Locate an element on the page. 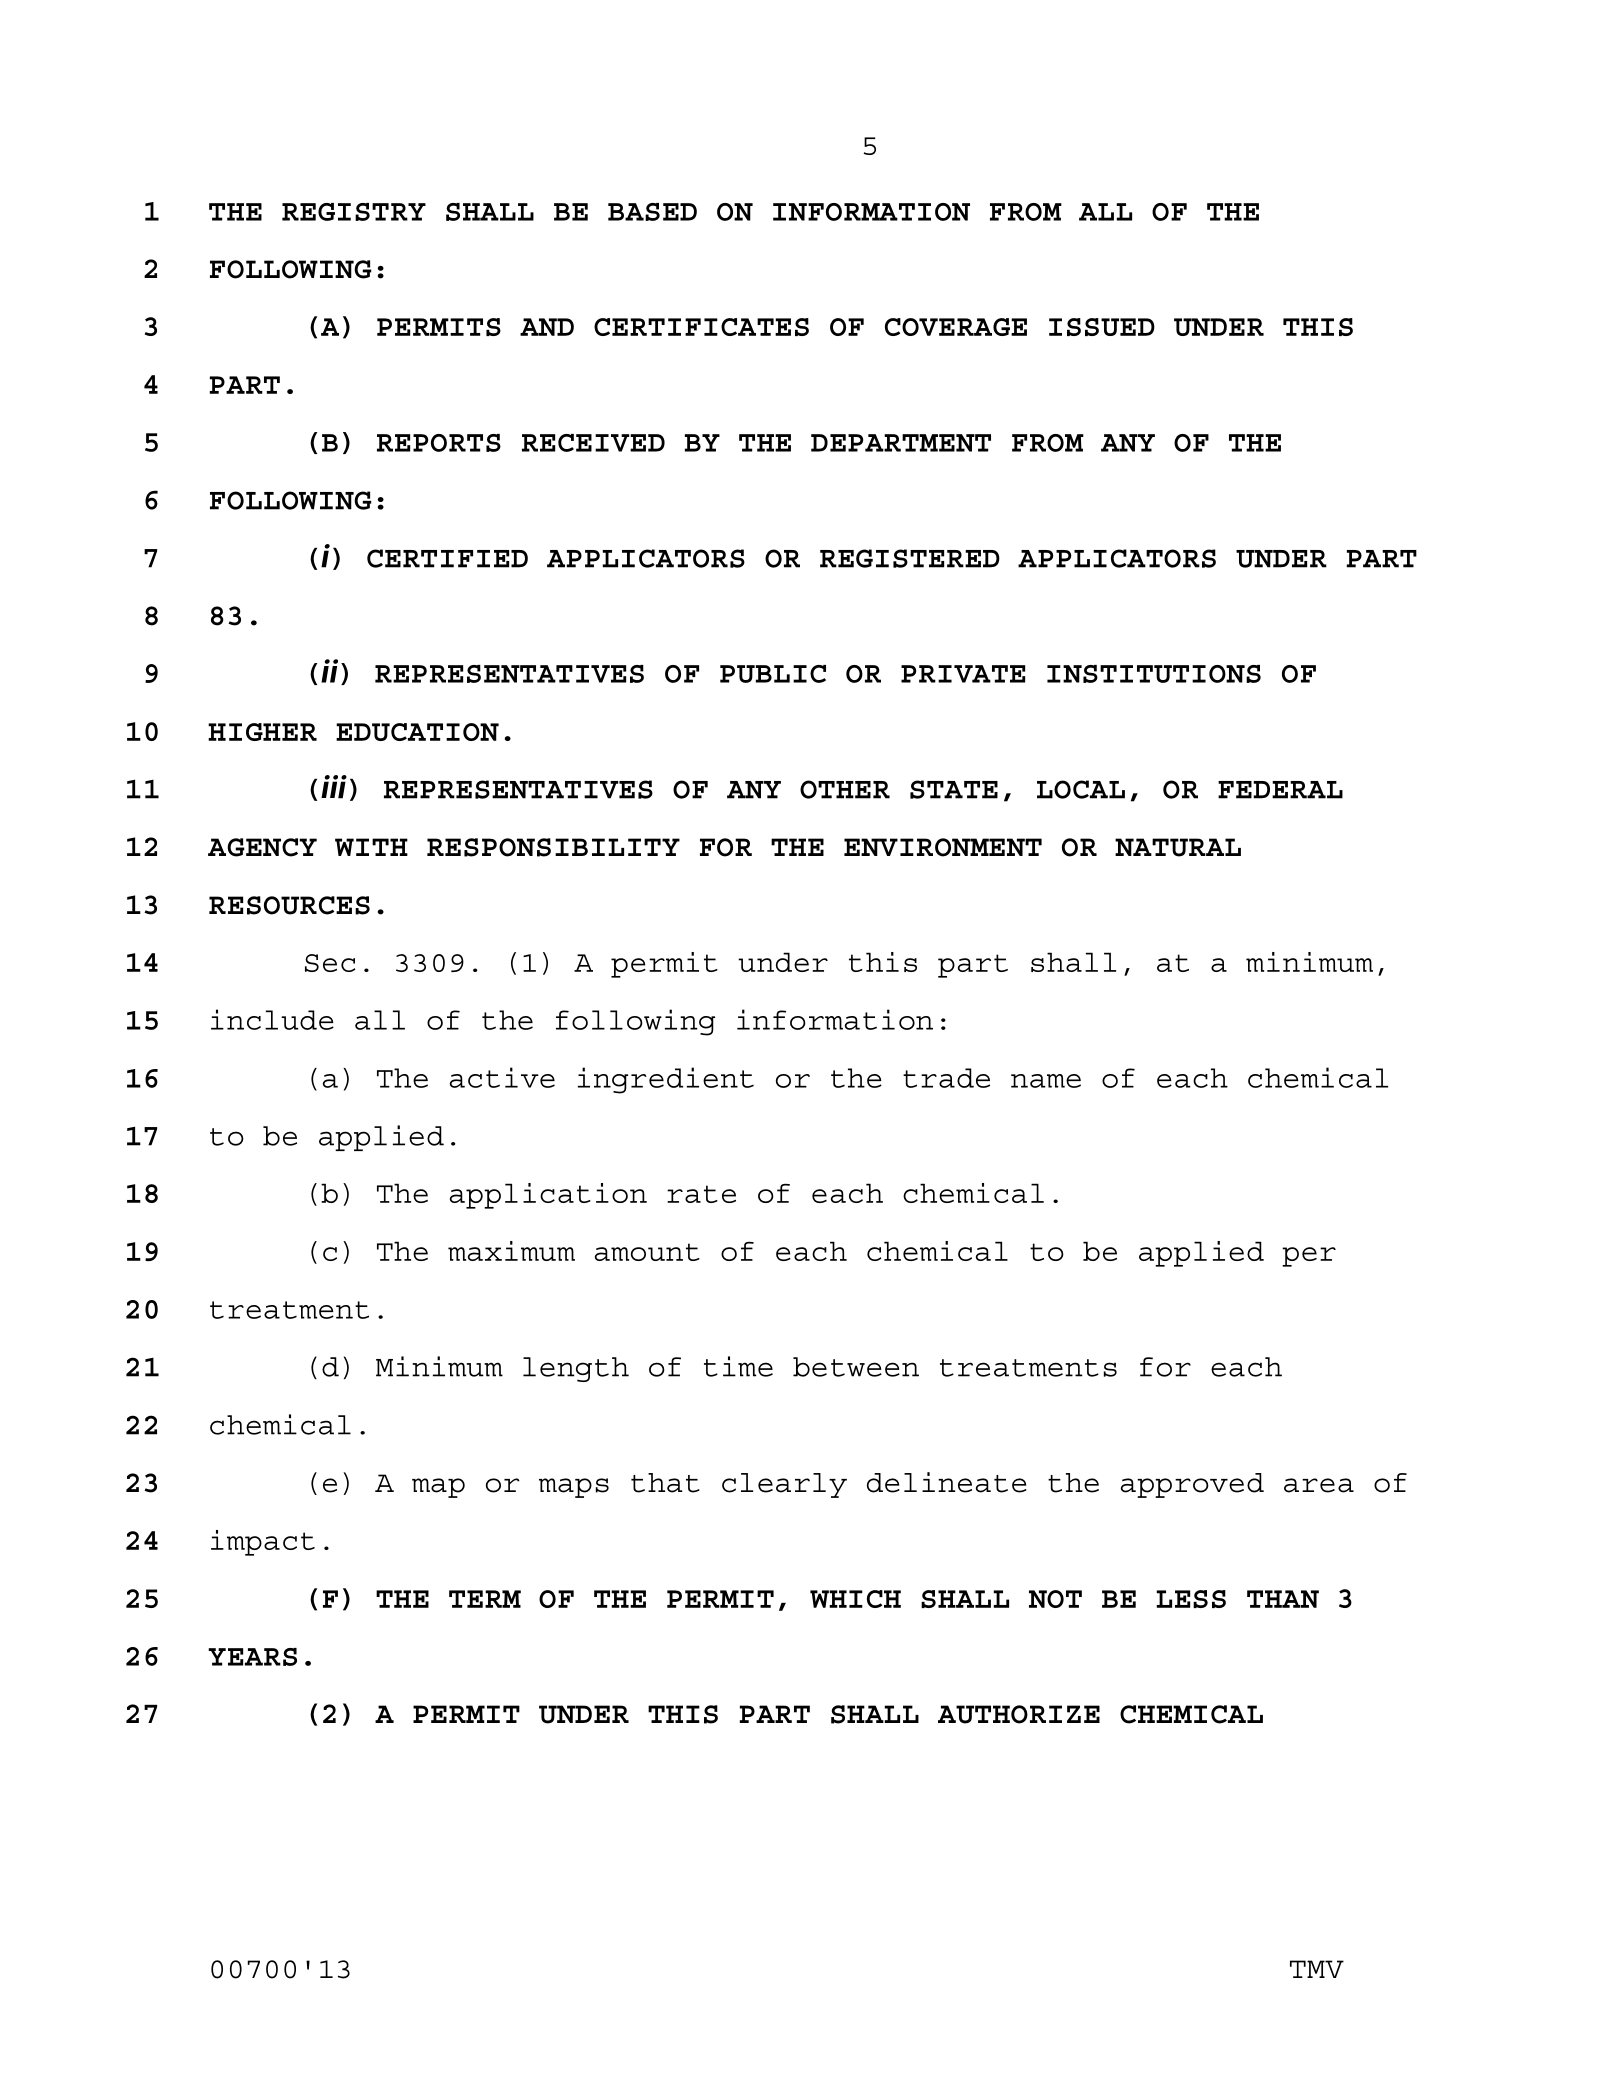 This document has width=1608, height=2081. LESS is located at coordinates (1191, 1599).
